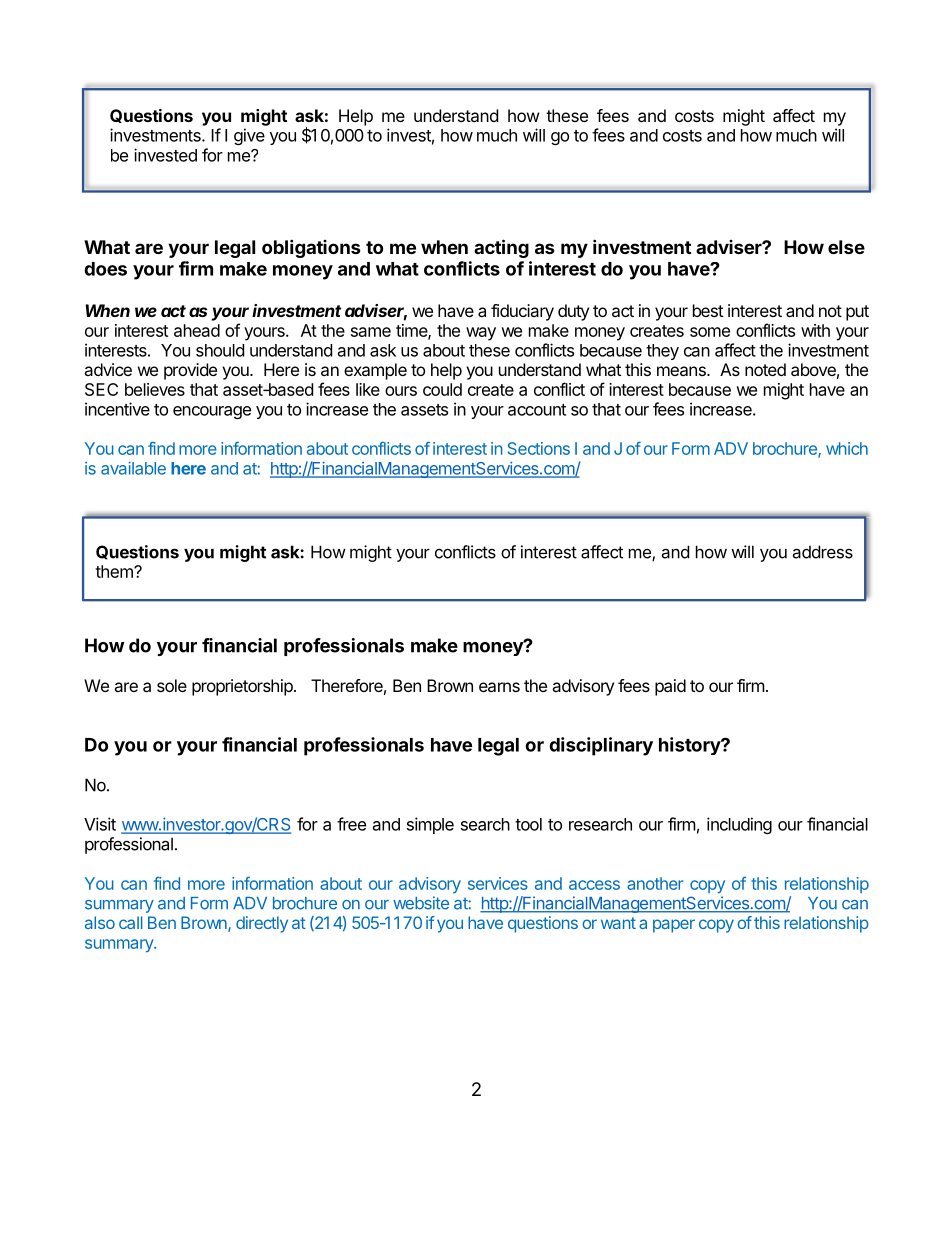 The image size is (952, 1233). What do you see at coordinates (822, 552) in the image?
I see `address` at bounding box center [822, 552].
